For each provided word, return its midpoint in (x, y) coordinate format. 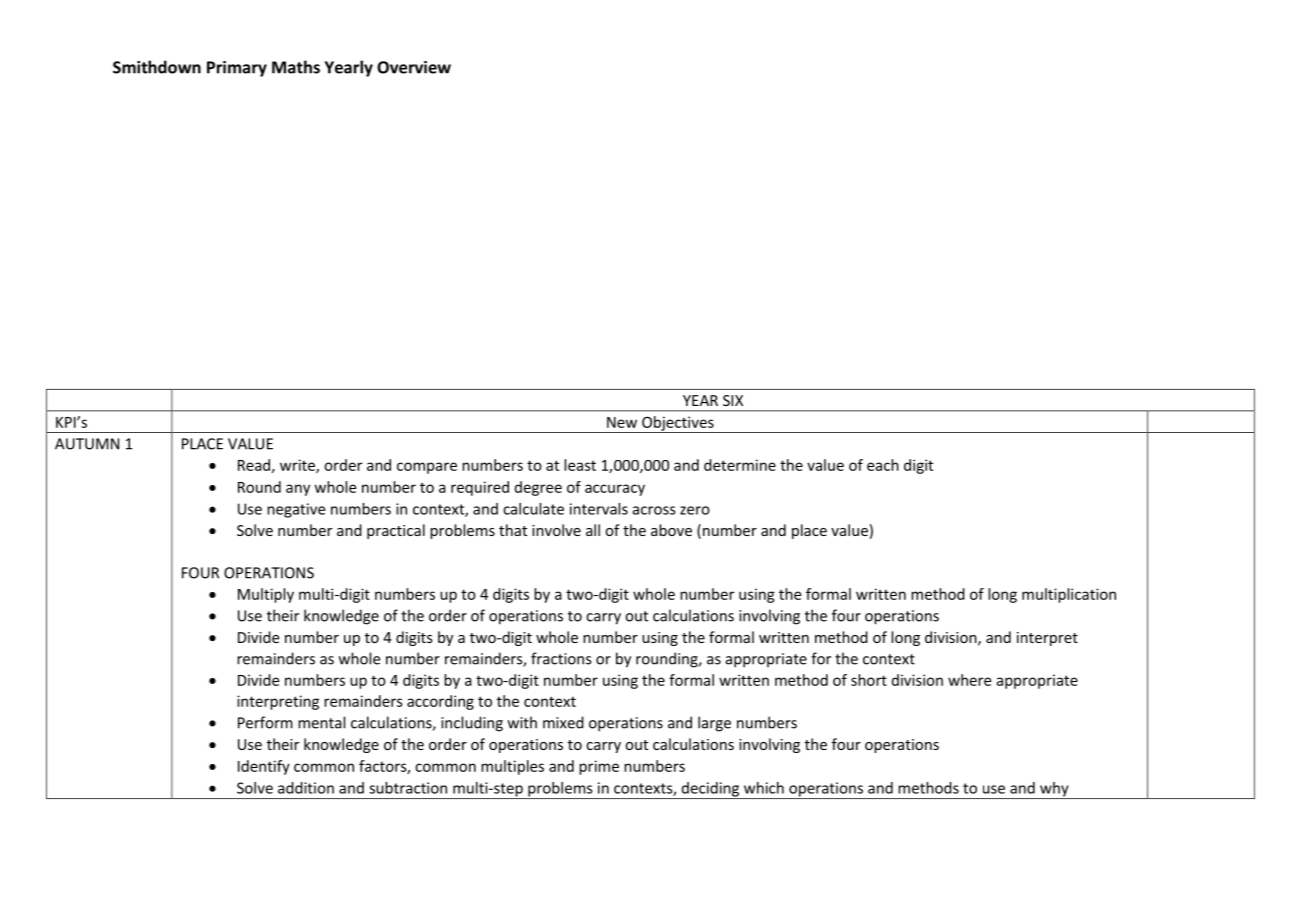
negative (296, 510)
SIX (733, 400)
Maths (296, 67)
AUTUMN (87, 444)
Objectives (678, 424)
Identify (264, 767)
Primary (237, 69)
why (1054, 790)
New (622, 422)
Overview (414, 67)
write (298, 466)
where (969, 680)
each (883, 465)
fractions (561, 658)
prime (599, 767)
